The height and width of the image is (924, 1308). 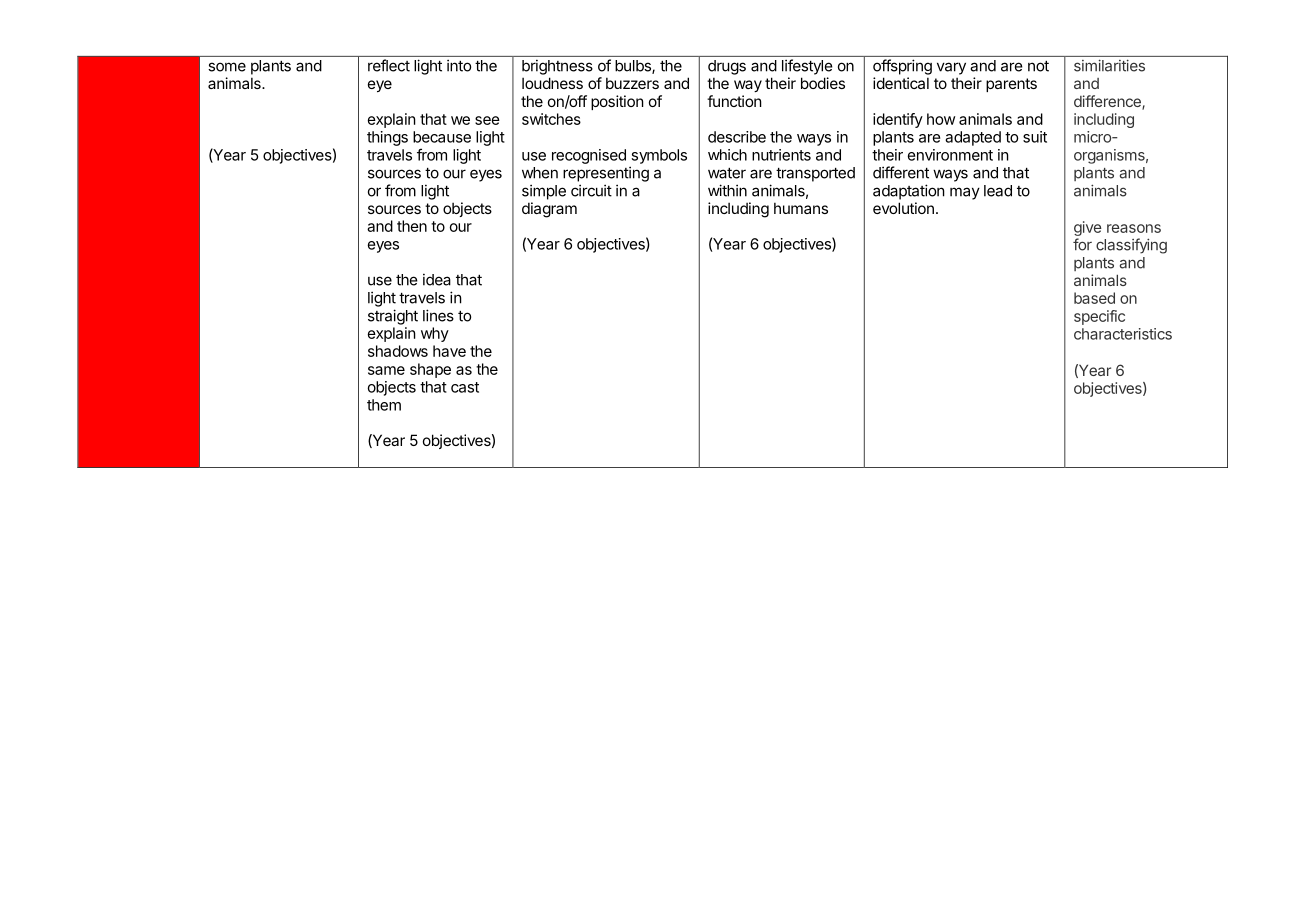 What do you see at coordinates (634, 67) in the image?
I see `bulbs` at bounding box center [634, 67].
